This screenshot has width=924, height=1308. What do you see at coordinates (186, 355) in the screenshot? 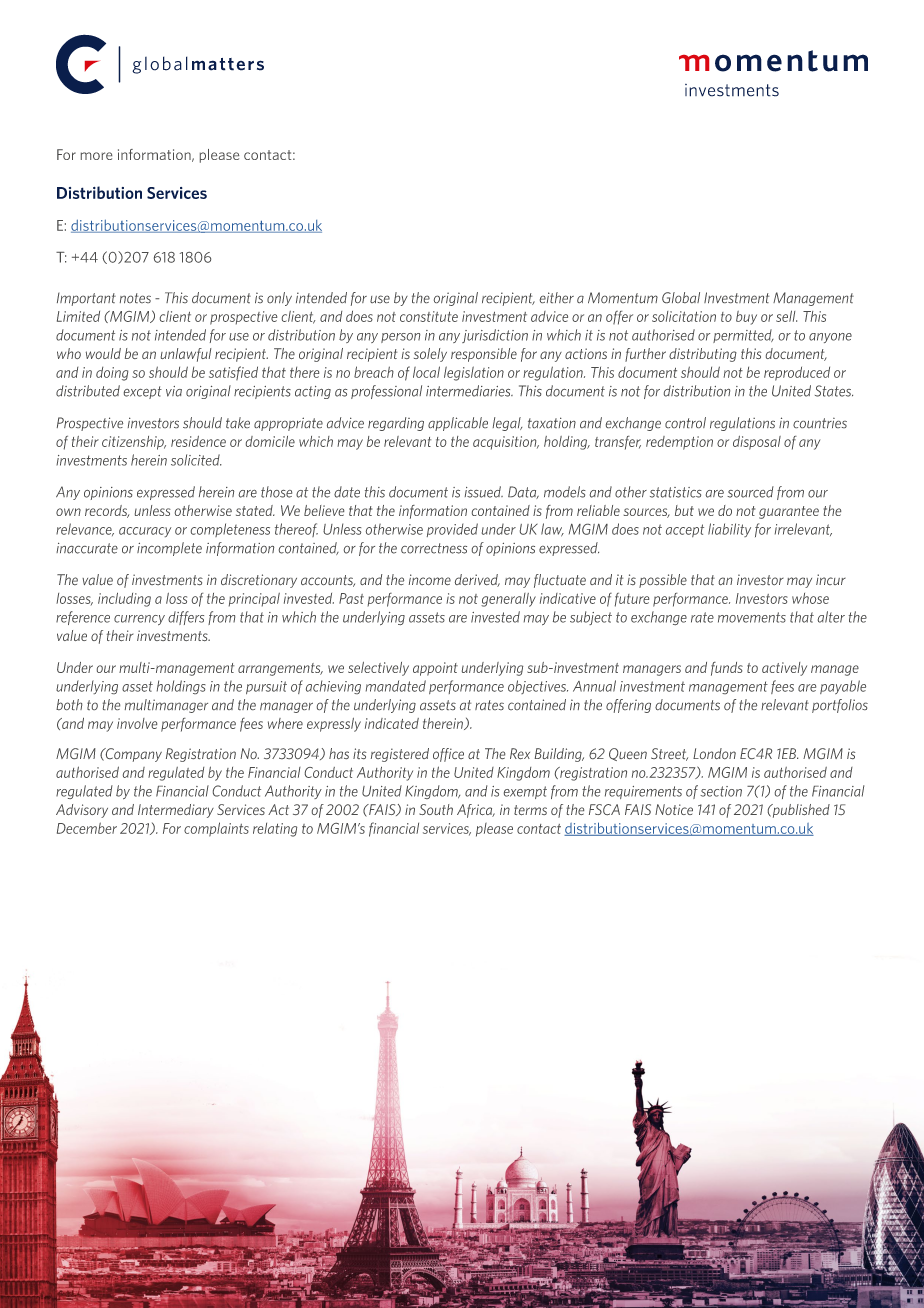
I see `unlawful` at bounding box center [186, 355].
